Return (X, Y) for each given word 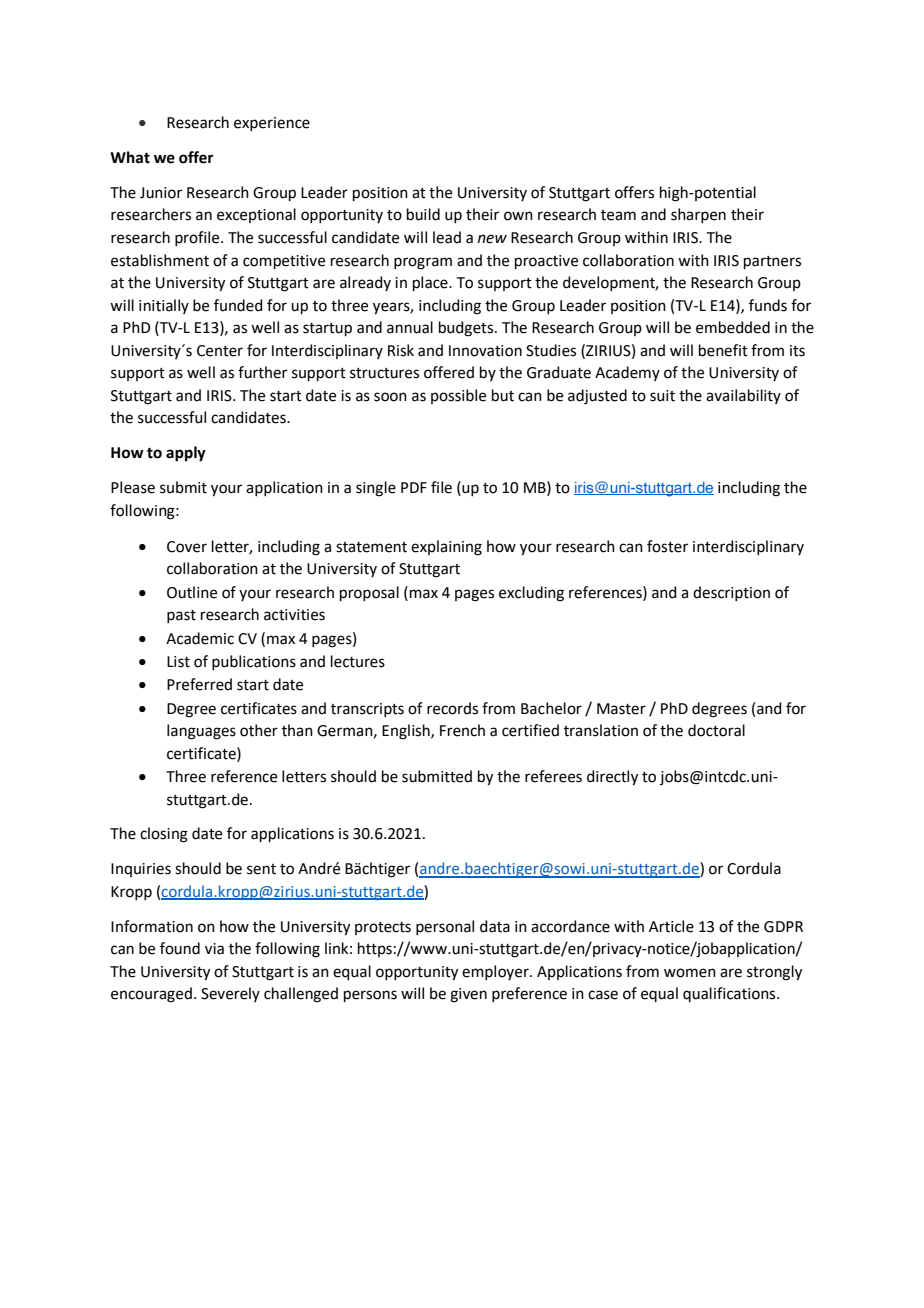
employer (496, 972)
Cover (187, 547)
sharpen (698, 215)
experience (272, 124)
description (731, 593)
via (214, 949)
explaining (446, 548)
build (423, 214)
